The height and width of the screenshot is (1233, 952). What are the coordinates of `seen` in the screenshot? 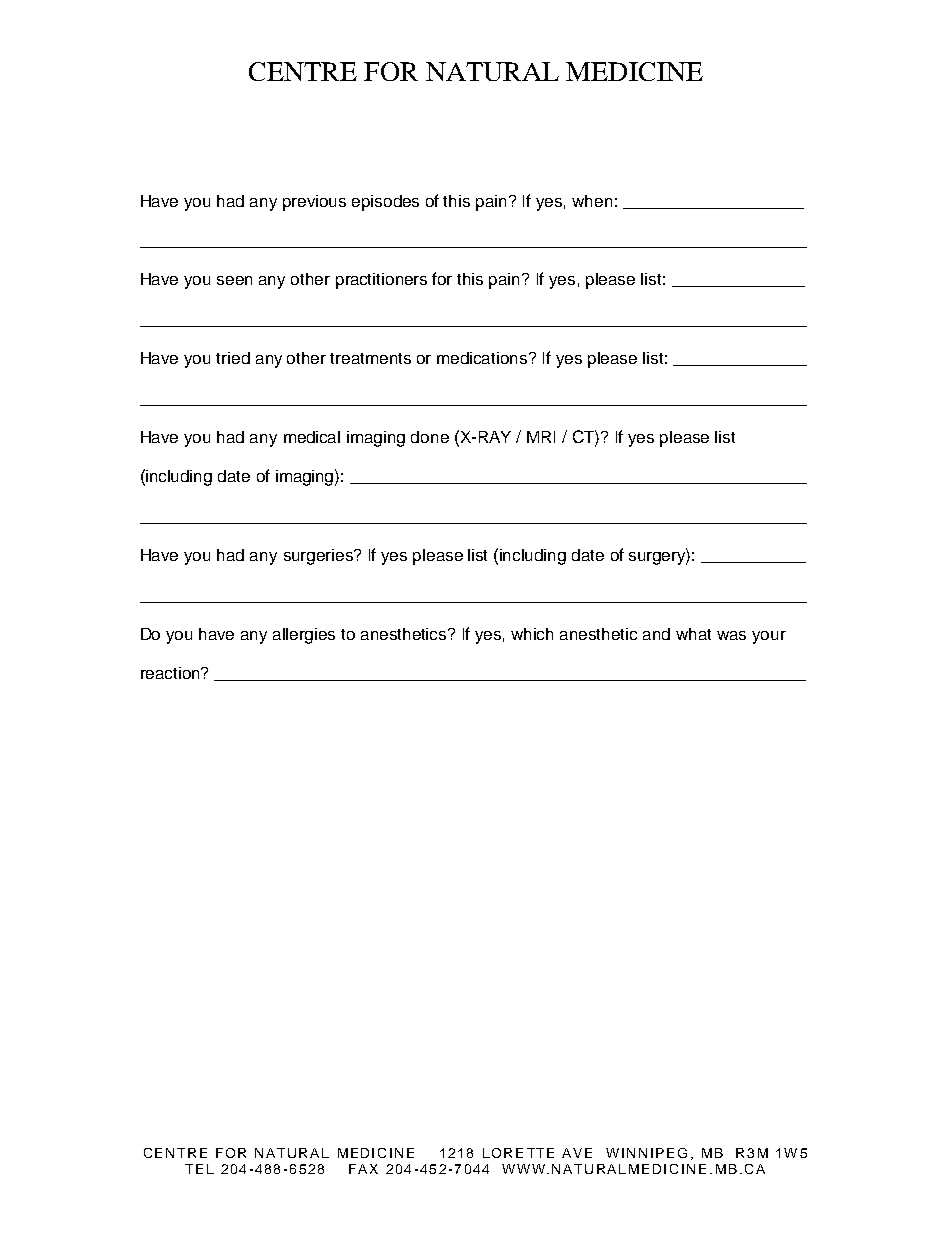 It's located at (234, 280).
